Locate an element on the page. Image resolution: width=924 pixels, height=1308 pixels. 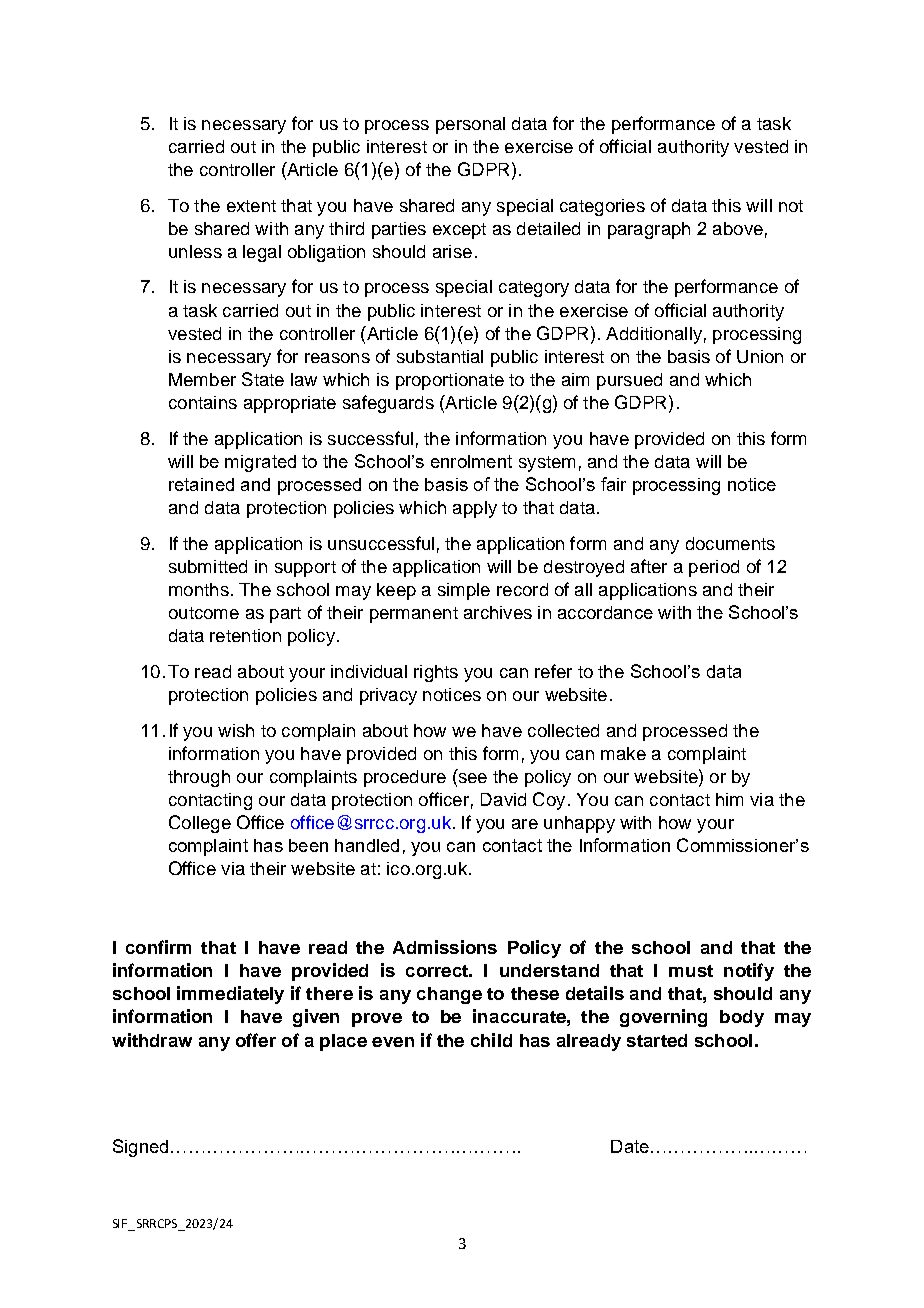
accordance is located at coordinates (605, 612).
